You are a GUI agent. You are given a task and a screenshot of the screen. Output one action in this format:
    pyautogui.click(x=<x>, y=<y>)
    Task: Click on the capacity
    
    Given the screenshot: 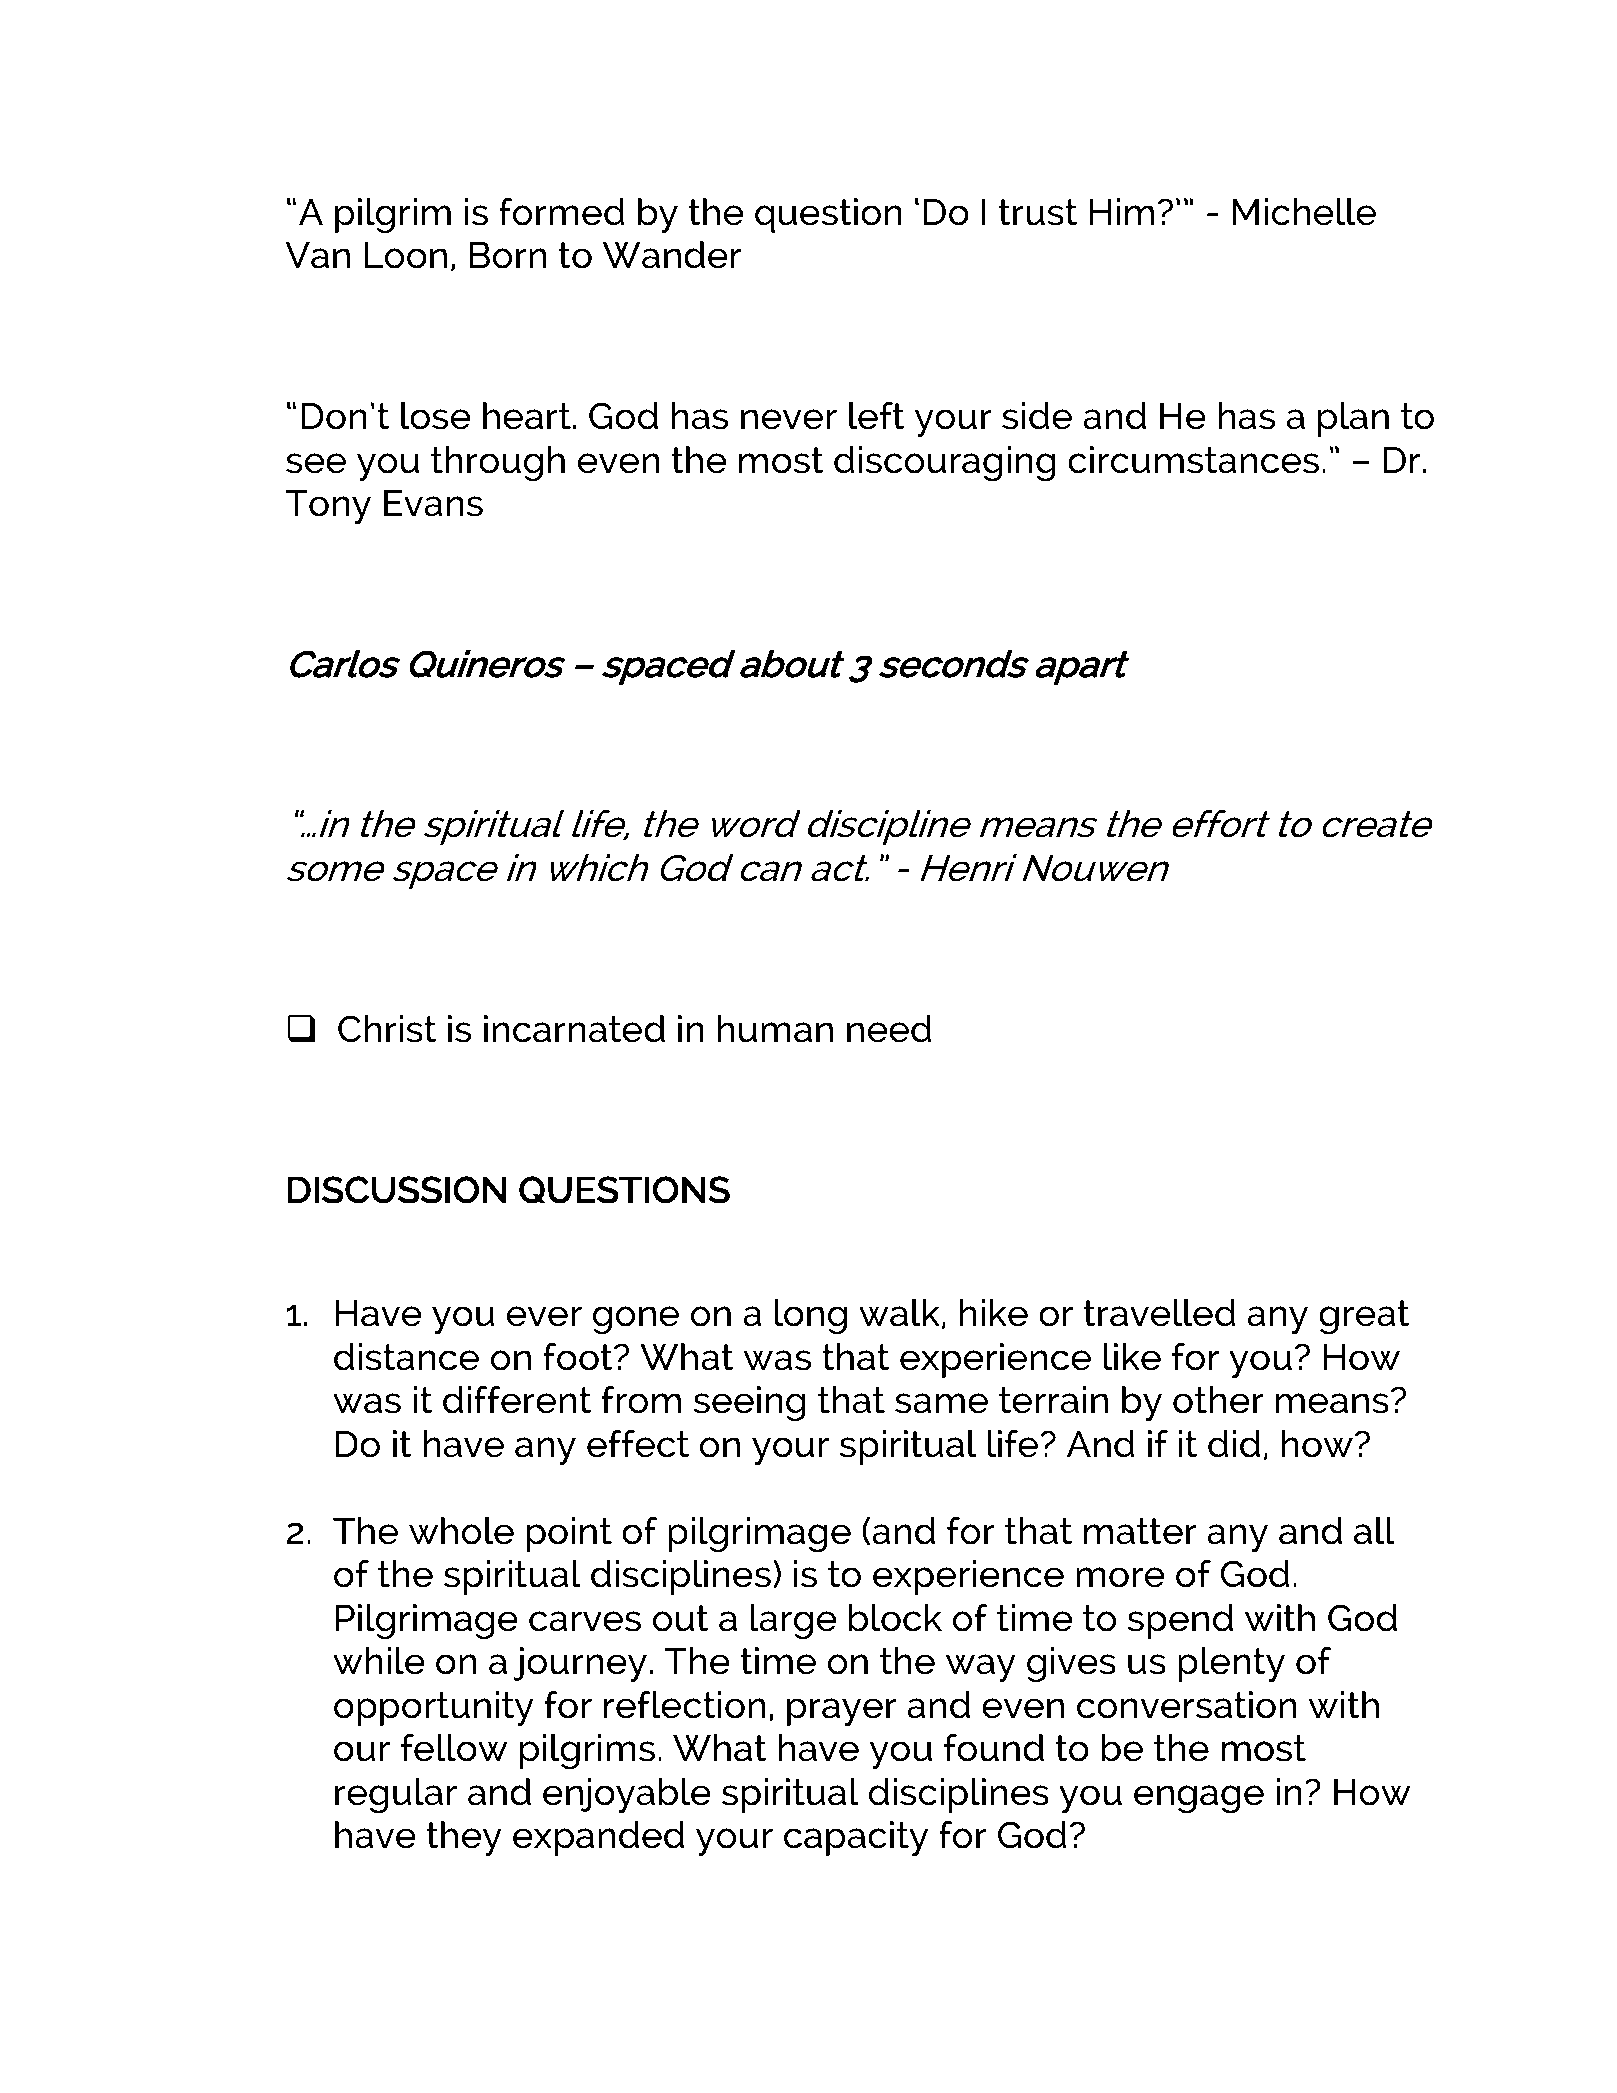 What is the action you would take?
    pyautogui.click(x=856, y=1839)
